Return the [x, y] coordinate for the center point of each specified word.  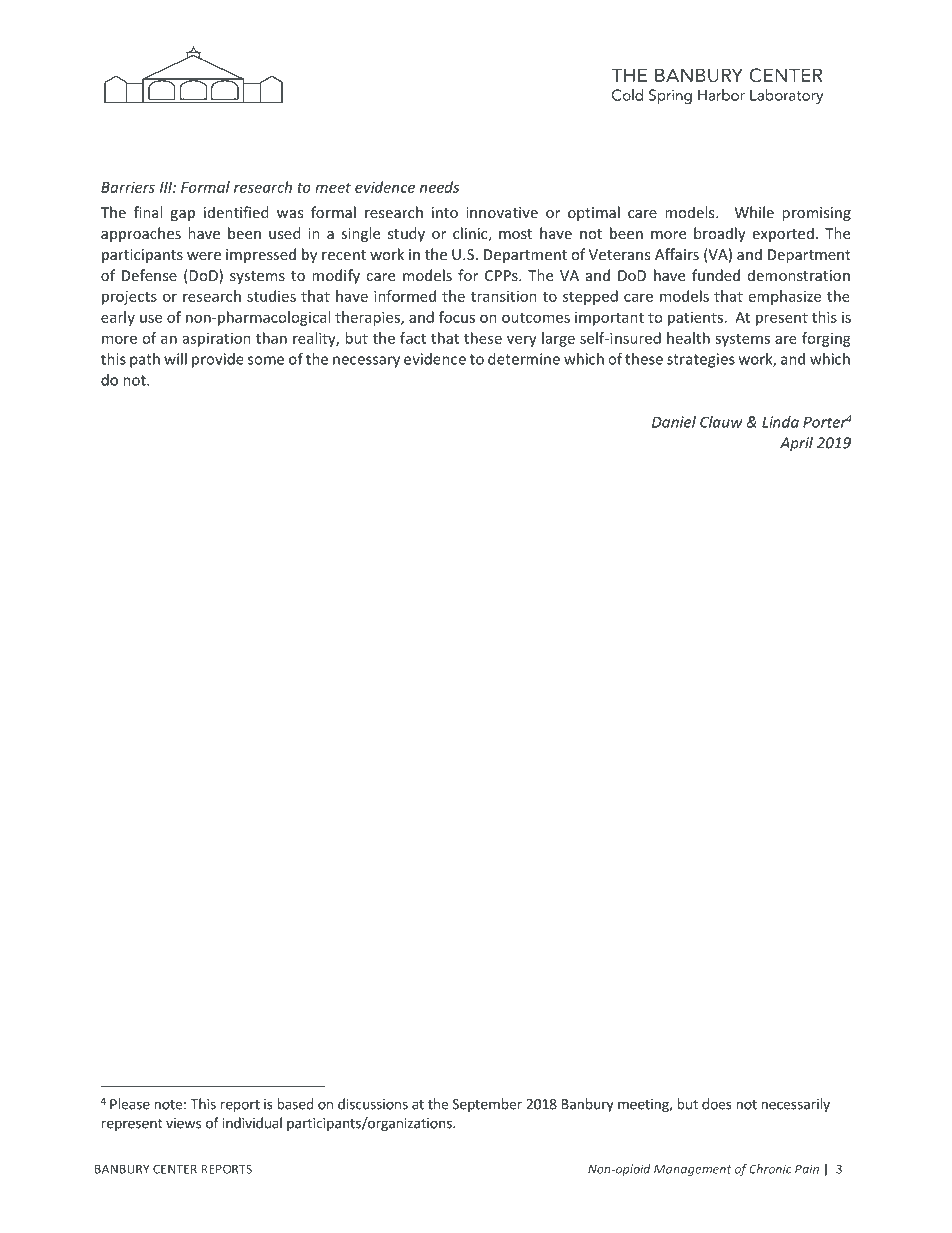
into [445, 212]
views [183, 1123]
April [796, 444]
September [487, 1105]
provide [218, 360]
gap [182, 215]
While [754, 212]
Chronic [770, 1169]
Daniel [674, 422]
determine [524, 359]
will [175, 359]
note [168, 1105]
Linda [780, 422]
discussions [373, 1104]
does [717, 1104]
